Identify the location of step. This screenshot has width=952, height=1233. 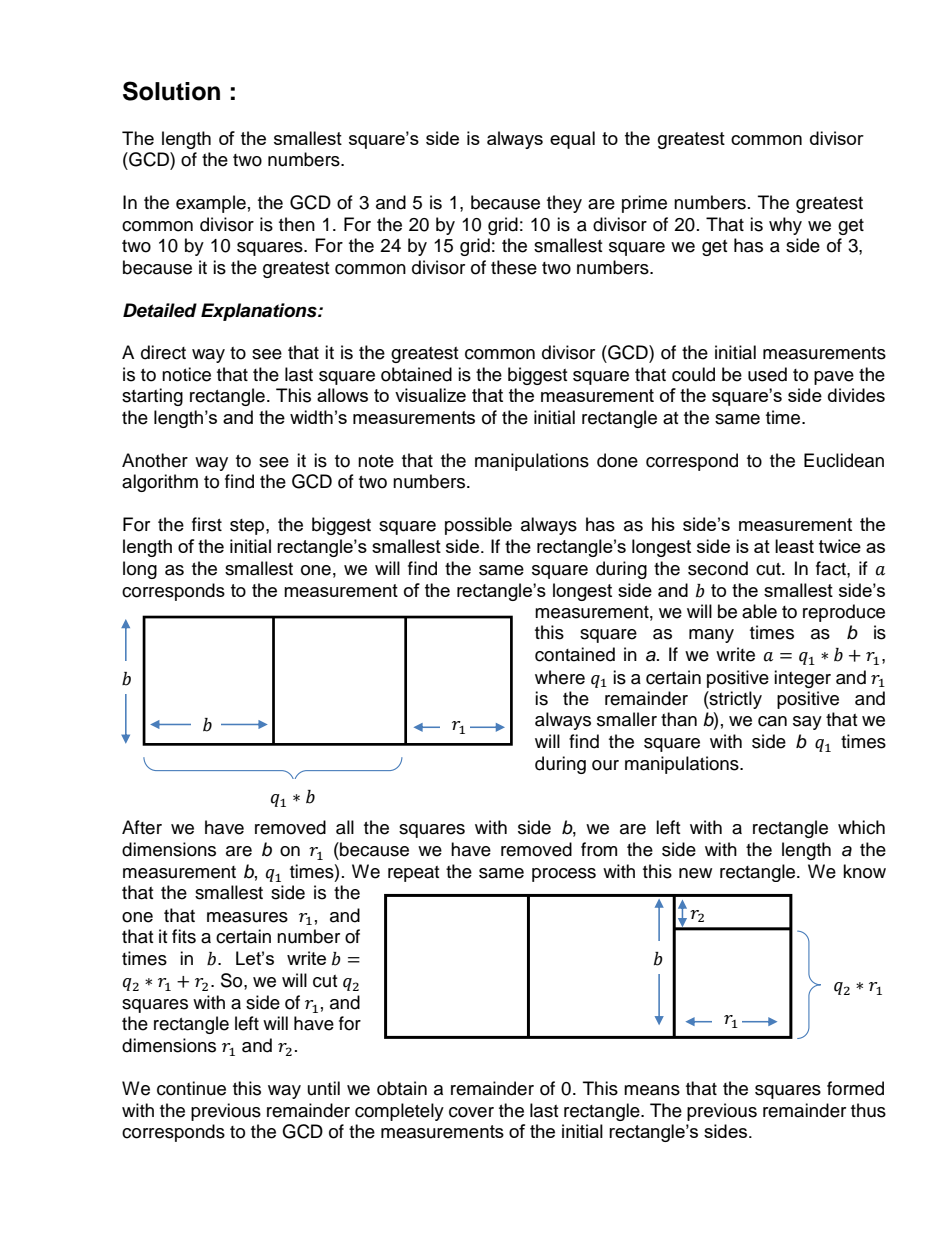
(248, 527).
